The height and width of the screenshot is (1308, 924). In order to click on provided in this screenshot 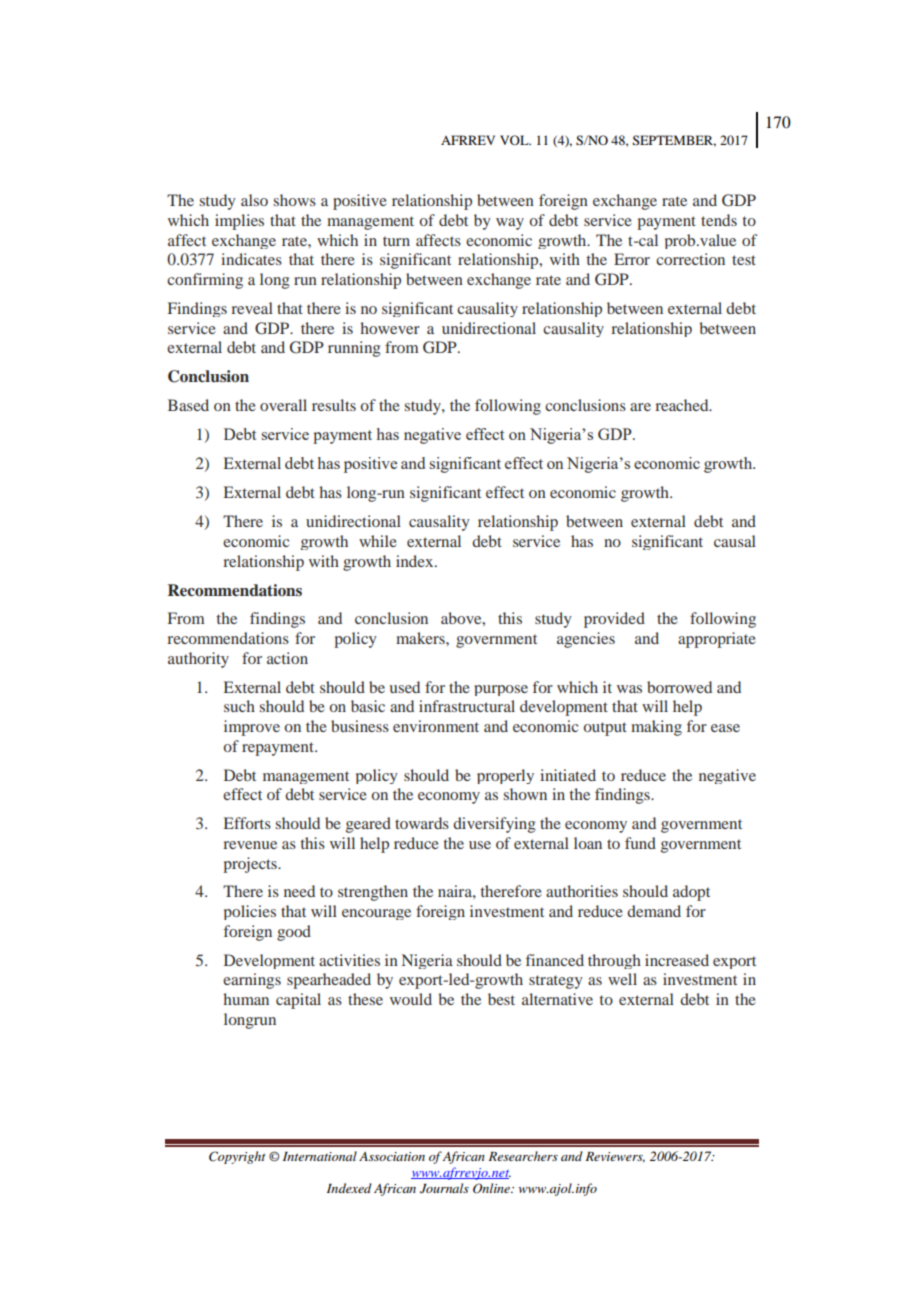, I will do `click(614, 620)`.
